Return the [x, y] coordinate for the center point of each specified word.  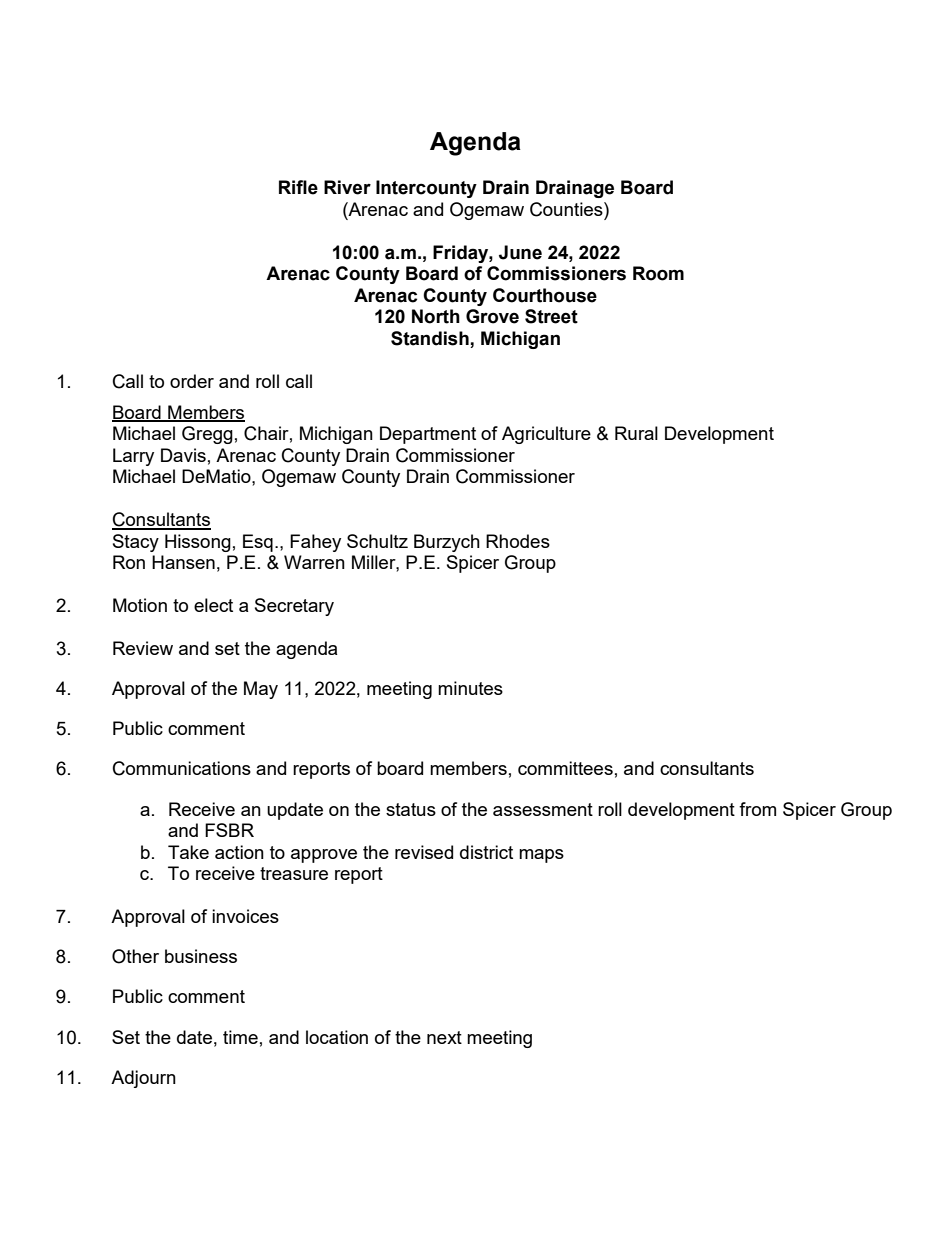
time [240, 1037]
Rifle [298, 187]
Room [658, 273]
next [444, 1037]
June [520, 252]
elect [213, 605]
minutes [470, 688]
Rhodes [518, 541]
